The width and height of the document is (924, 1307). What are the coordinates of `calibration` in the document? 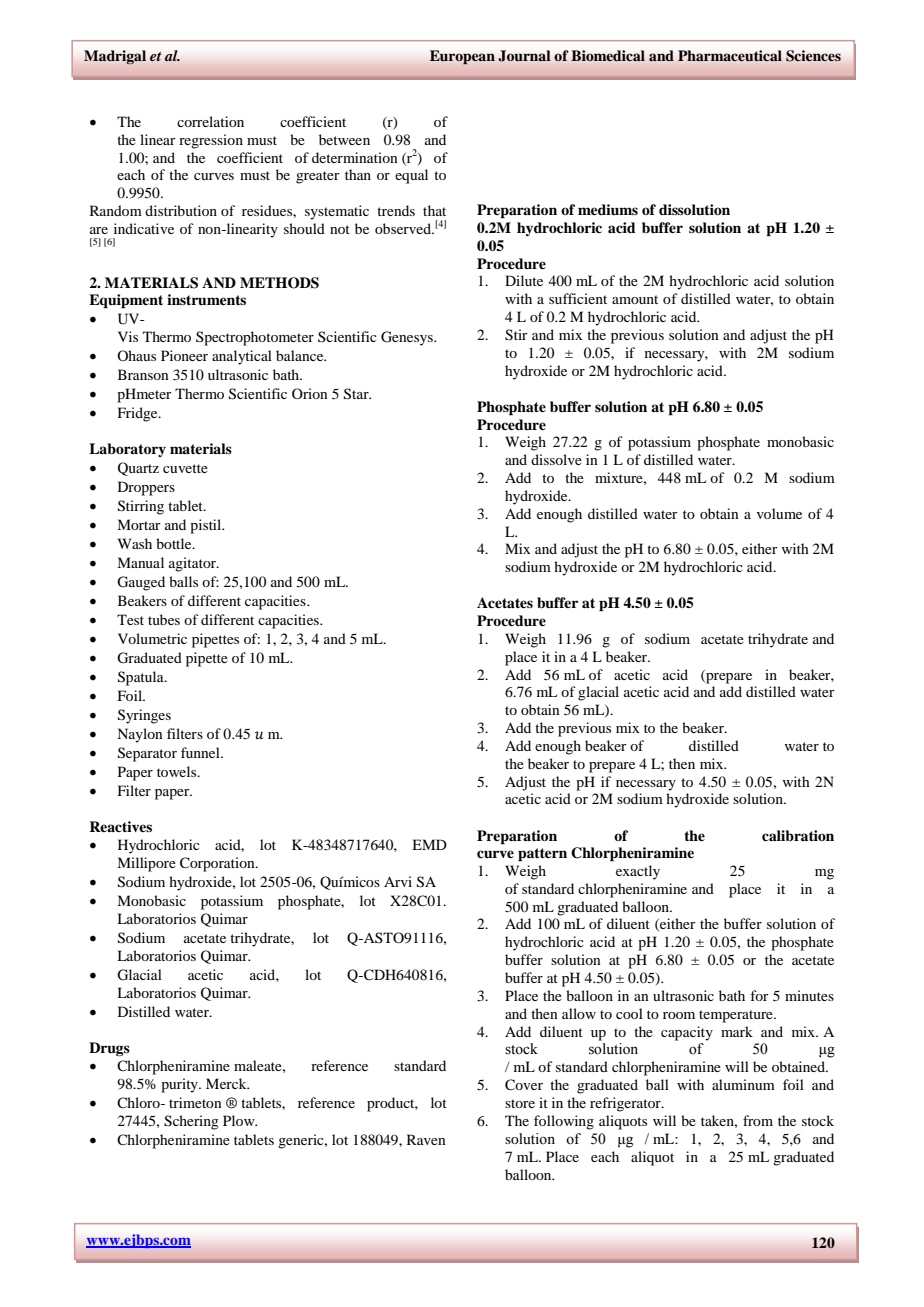 It's located at (798, 835).
